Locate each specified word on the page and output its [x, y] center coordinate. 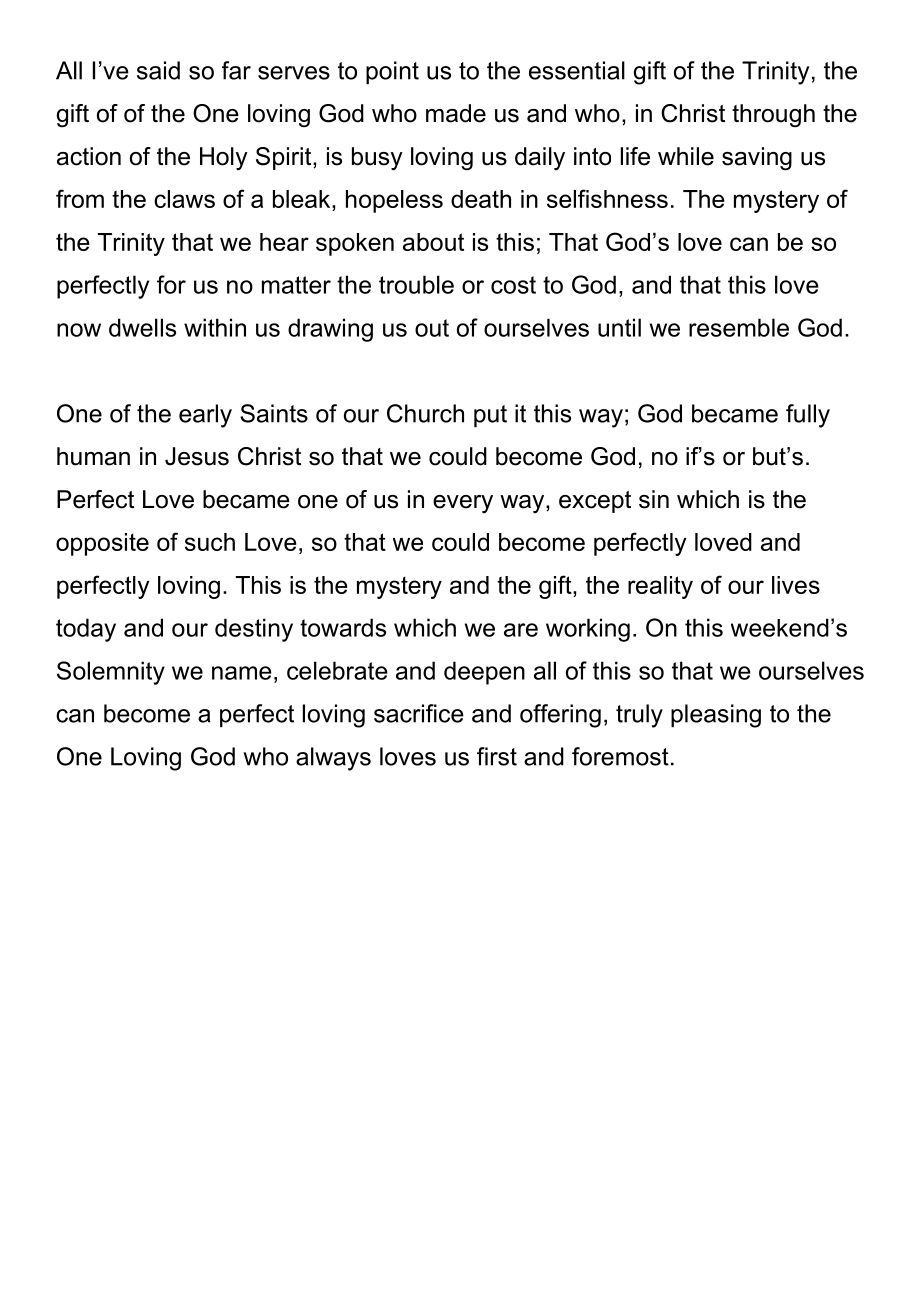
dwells [142, 327]
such [210, 542]
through [773, 115]
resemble [739, 327]
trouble [416, 284]
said [158, 70]
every [463, 504]
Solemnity [111, 673]
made [456, 113]
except [595, 502]
